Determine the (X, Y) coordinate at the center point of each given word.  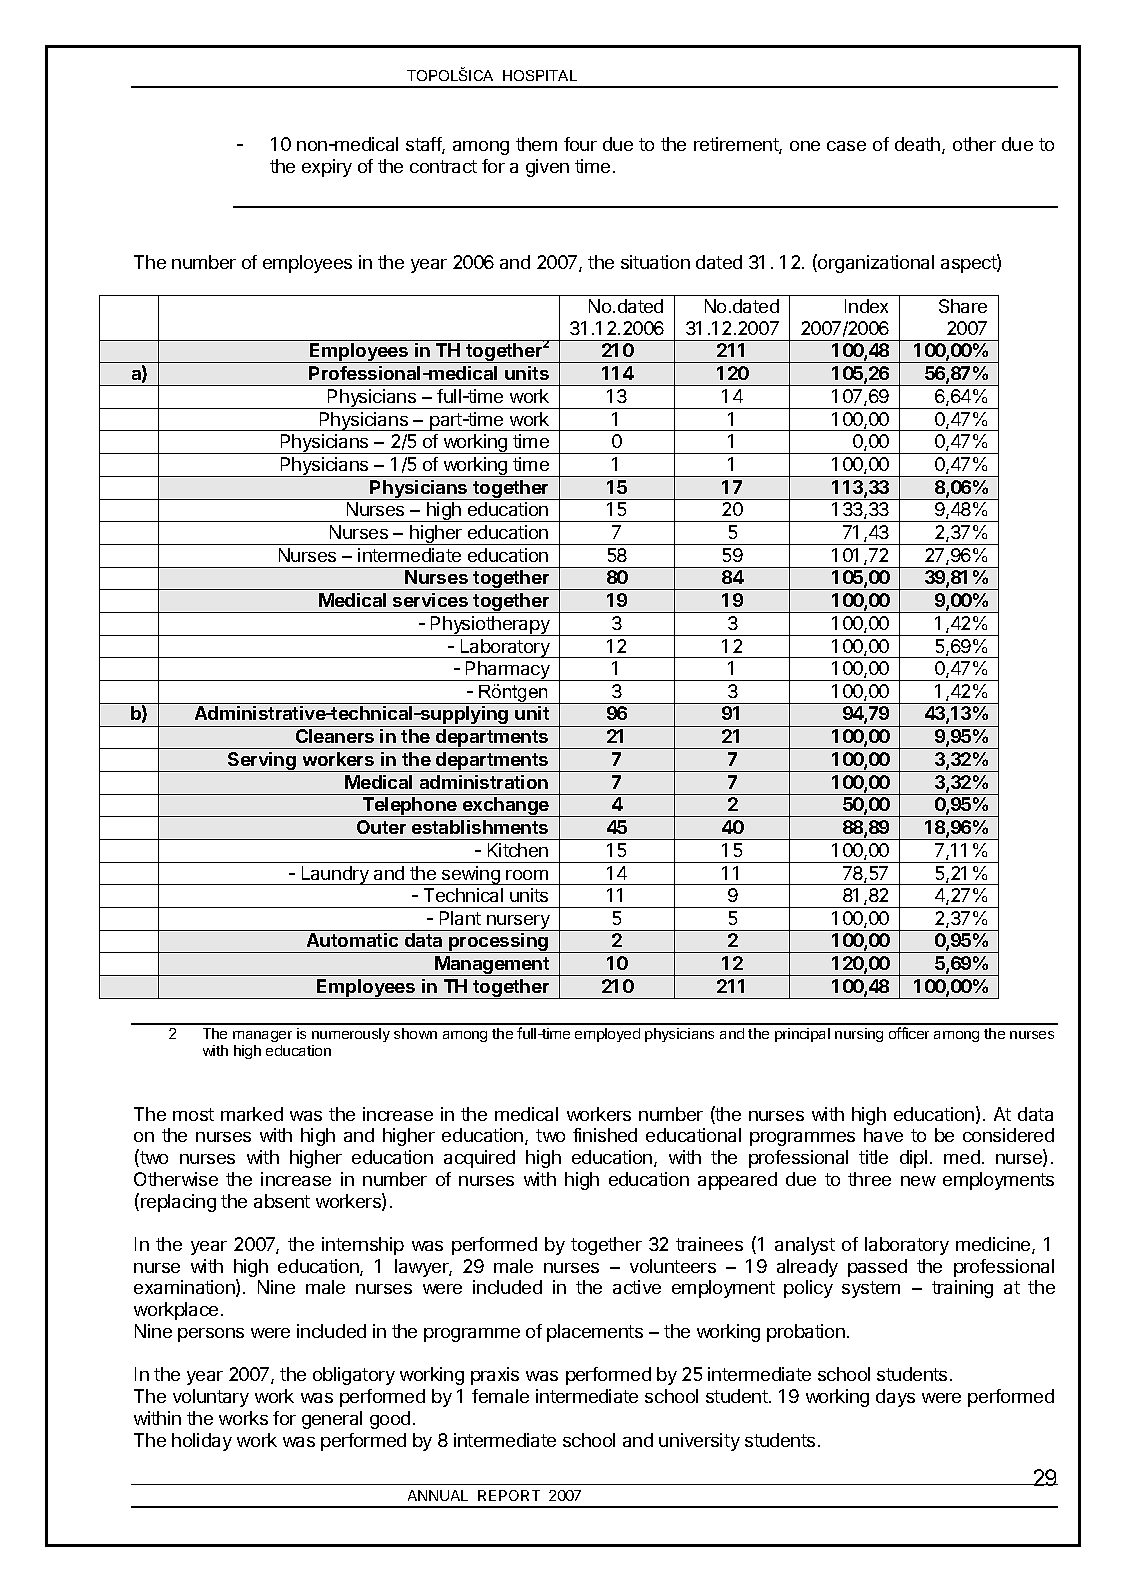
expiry (327, 168)
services (430, 600)
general (332, 1420)
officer (909, 1033)
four (580, 144)
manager (262, 1036)
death (919, 145)
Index (866, 306)
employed (607, 1035)
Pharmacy (508, 671)
